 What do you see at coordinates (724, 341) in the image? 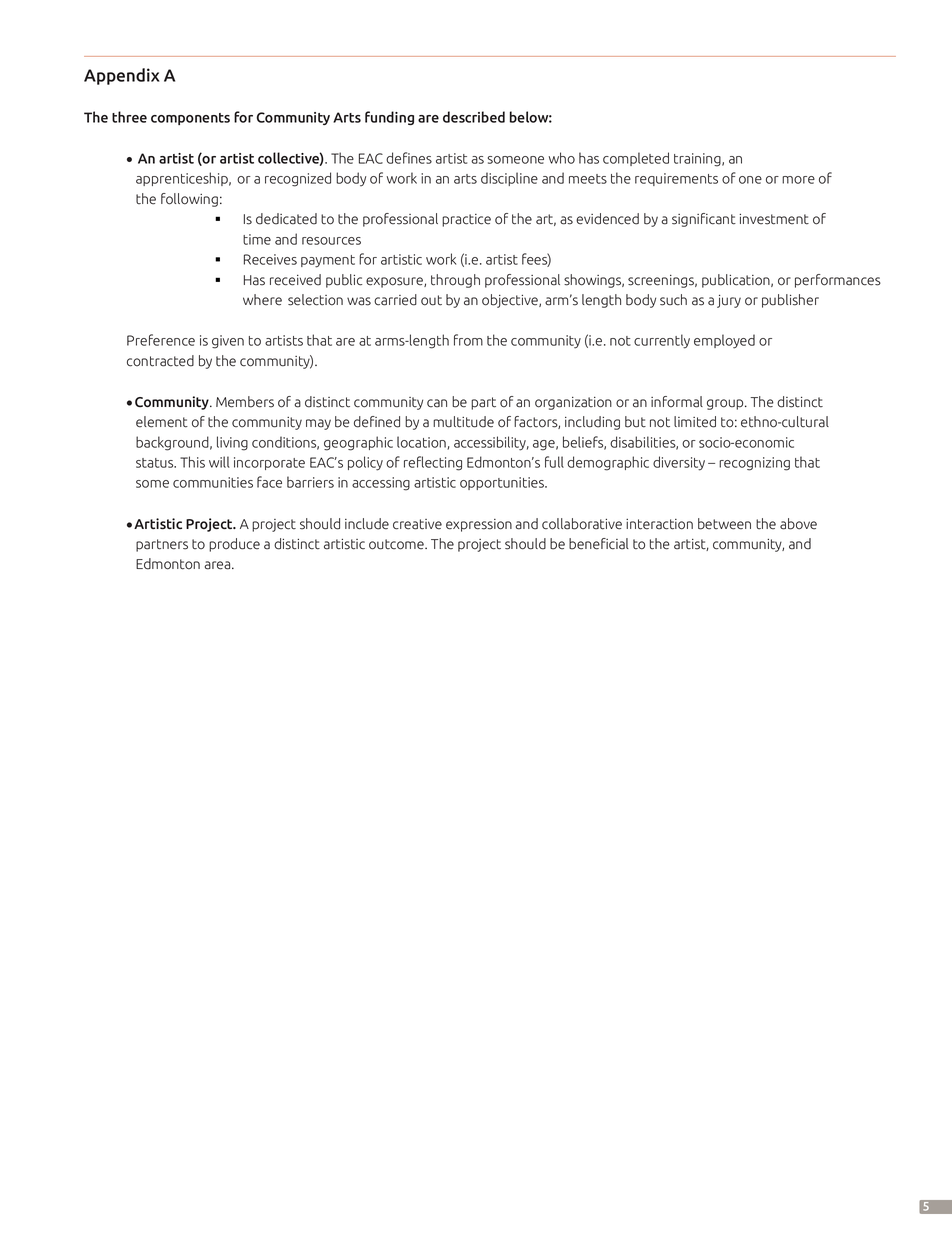
I see `employed` at bounding box center [724, 341].
